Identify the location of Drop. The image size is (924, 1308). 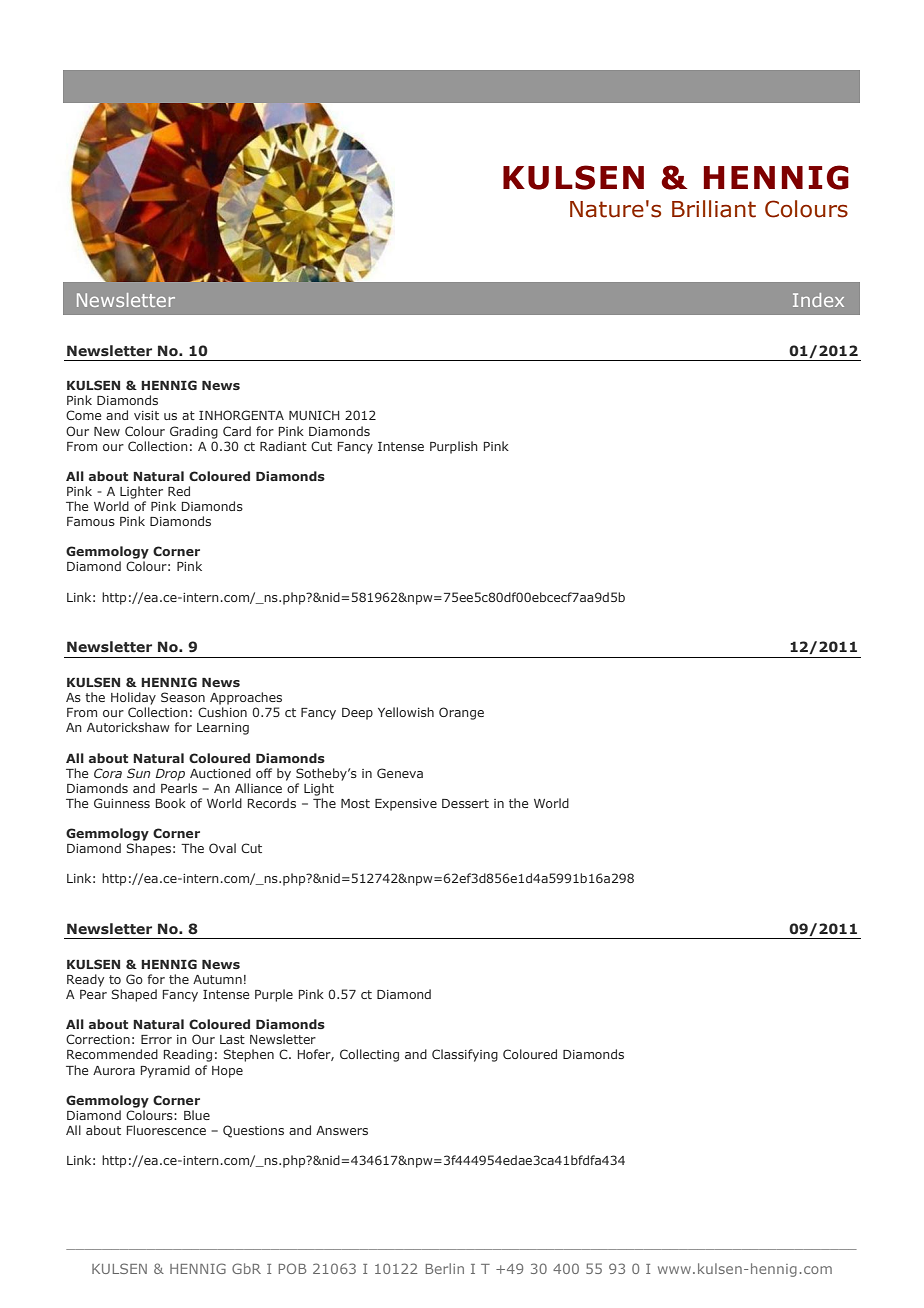
(170, 775).
